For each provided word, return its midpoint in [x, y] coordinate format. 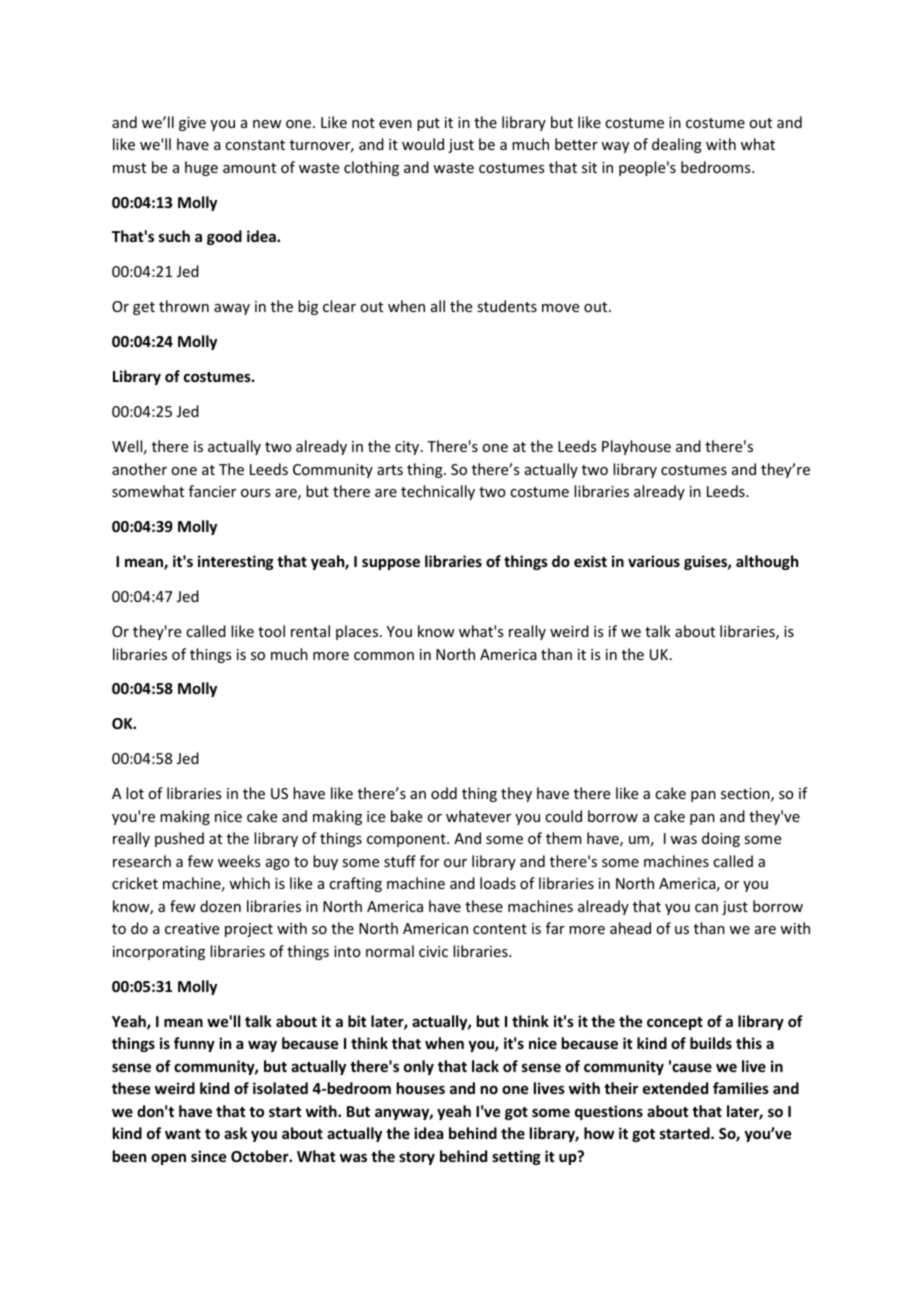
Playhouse [636, 447]
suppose [391, 564]
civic [433, 951]
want [183, 1134]
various [654, 561]
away [232, 309]
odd [444, 793]
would [423, 144]
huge [201, 168]
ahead [630, 928]
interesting [236, 562]
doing [721, 839]
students [507, 306]
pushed [179, 839]
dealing [677, 145]
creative [192, 928]
